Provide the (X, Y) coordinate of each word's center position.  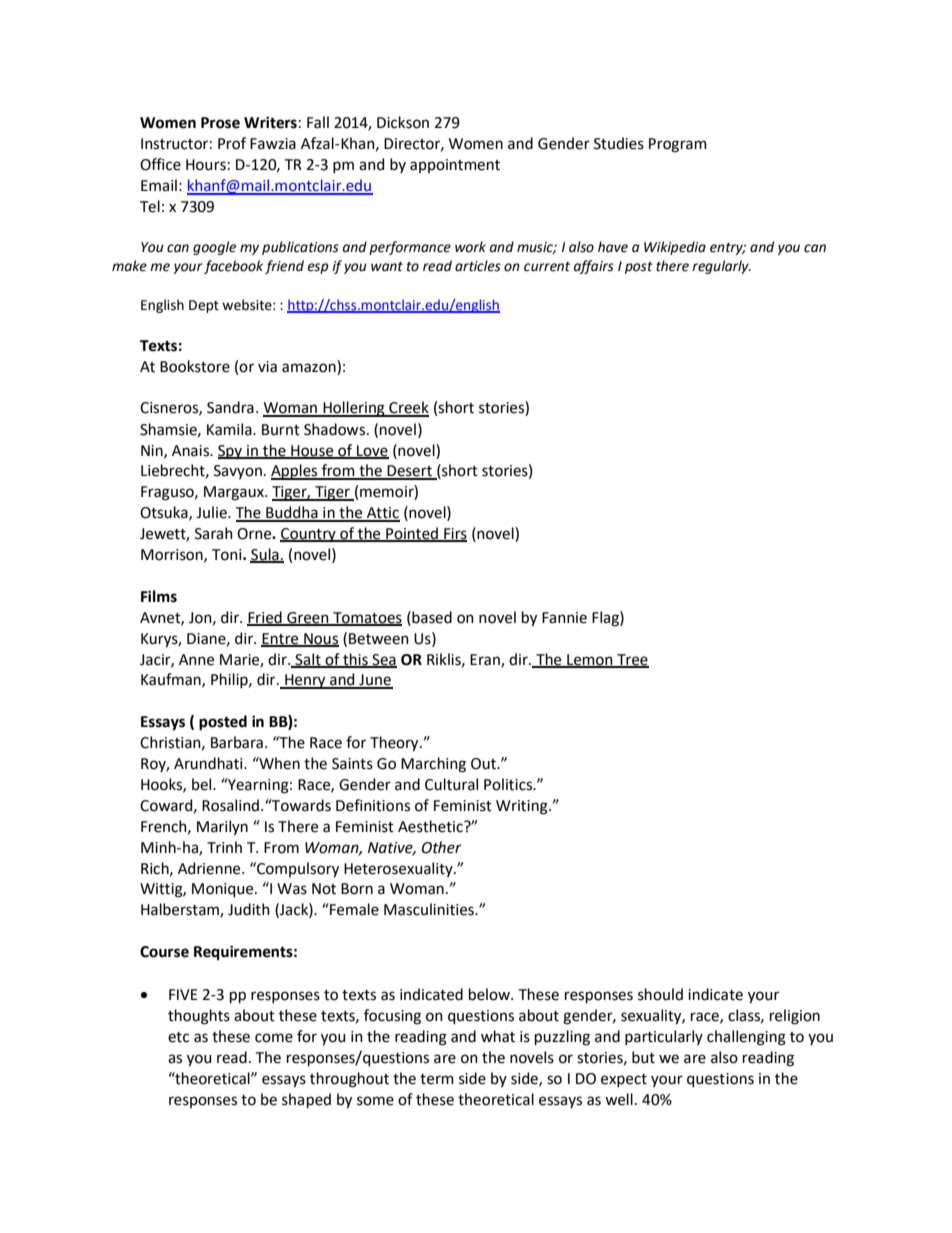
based (431, 617)
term (437, 1079)
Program (678, 145)
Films (159, 596)
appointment (455, 166)
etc (178, 1037)
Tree (632, 660)
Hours (206, 165)
